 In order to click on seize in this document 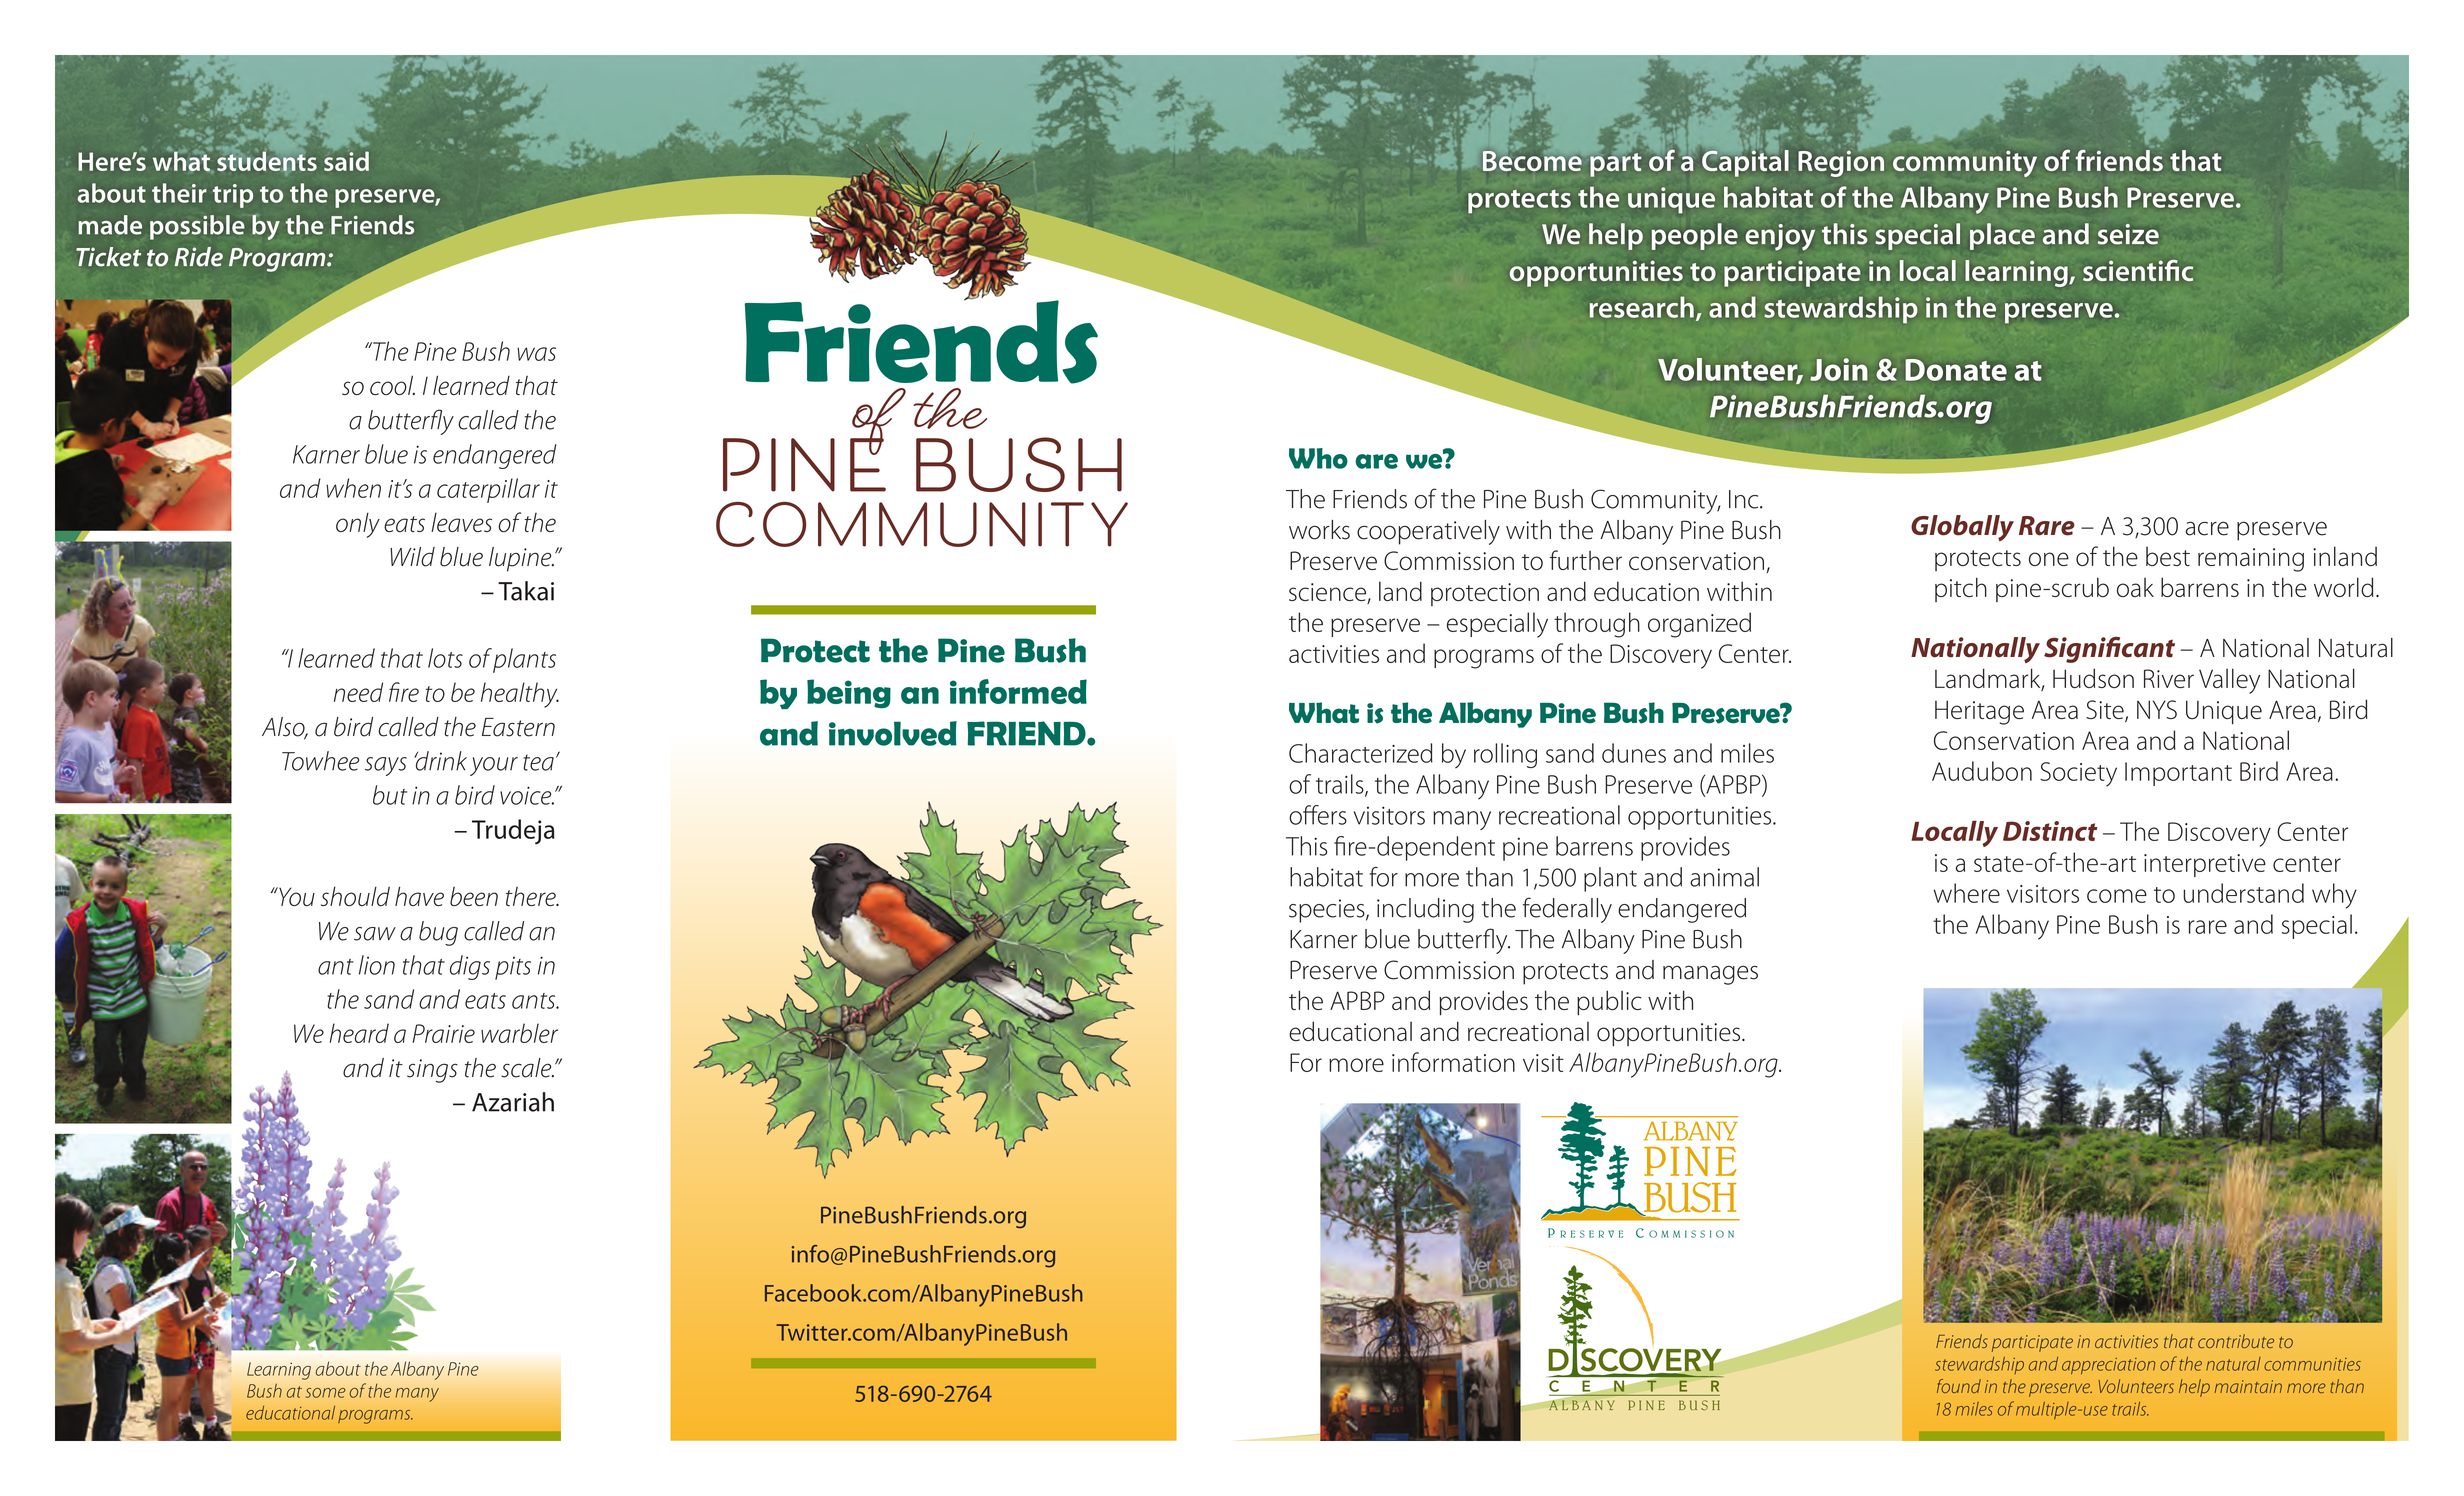, I will do `click(2128, 234)`.
